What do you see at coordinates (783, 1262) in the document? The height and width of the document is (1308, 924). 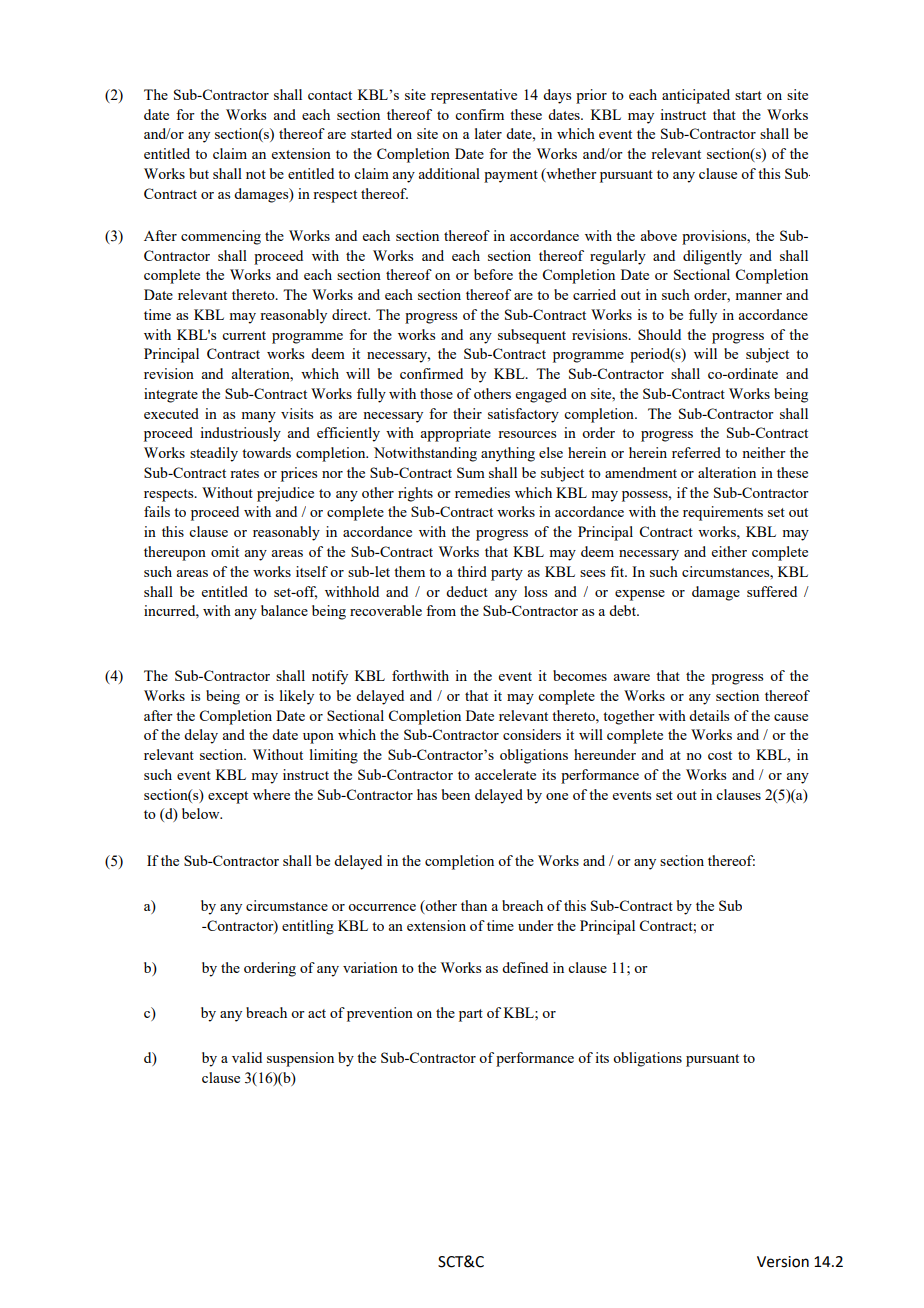 I see `Version` at bounding box center [783, 1262].
